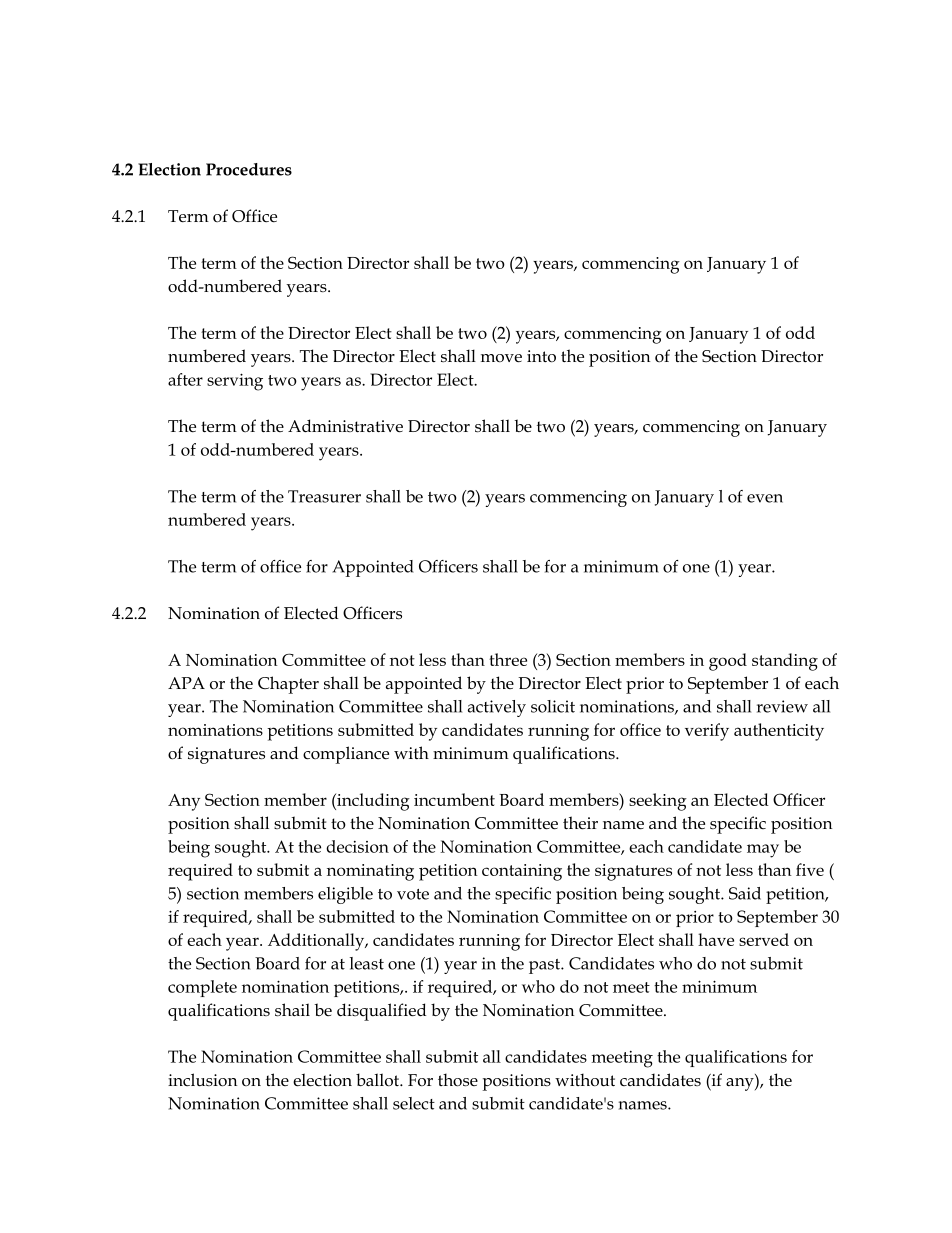 The width and height of the image is (952, 1233). I want to click on into, so click(541, 356).
